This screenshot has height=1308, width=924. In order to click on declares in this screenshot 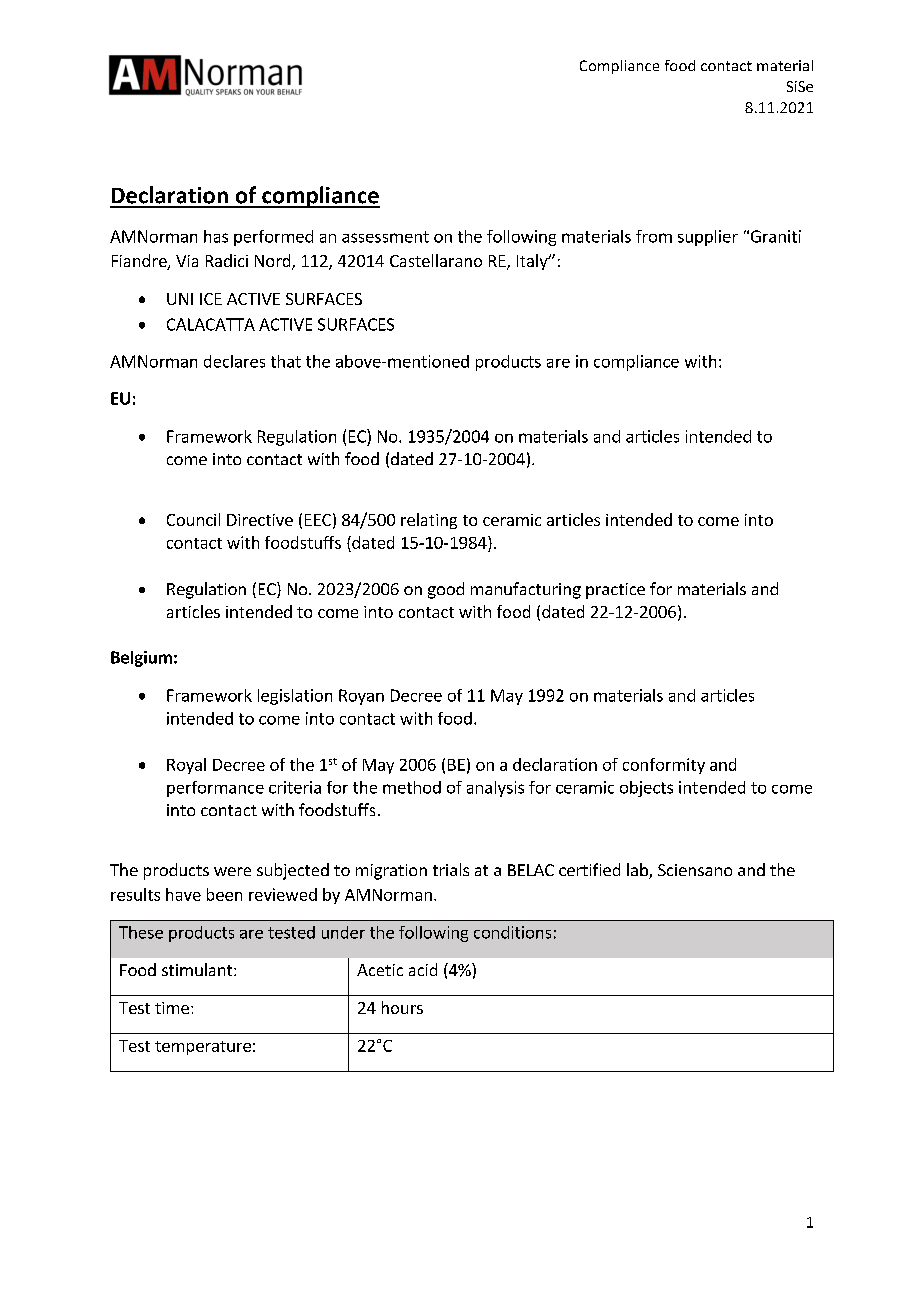, I will do `click(234, 361)`.
